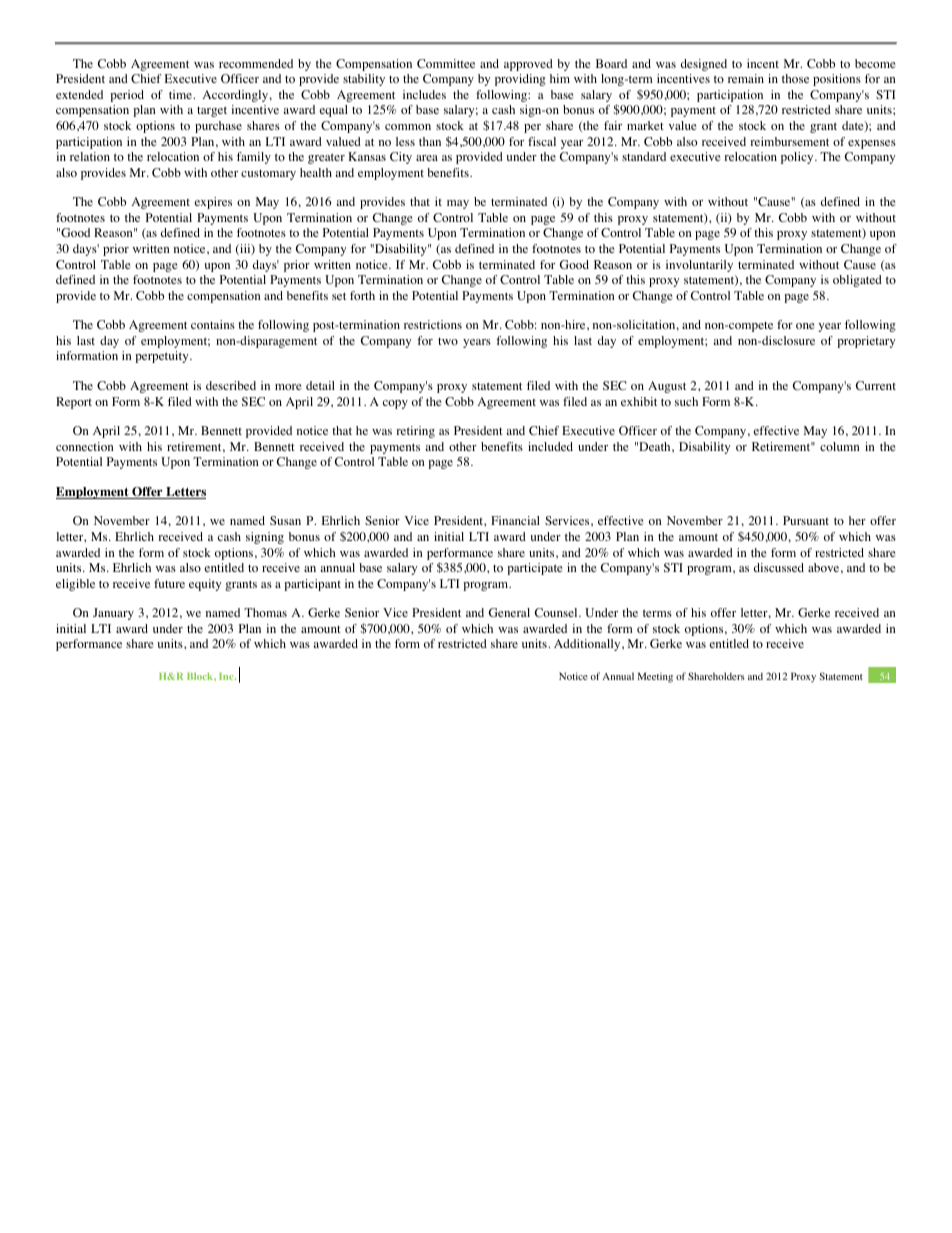 Image resolution: width=952 pixels, height=1233 pixels. What do you see at coordinates (588, 645) in the screenshot?
I see `Additionally` at bounding box center [588, 645].
